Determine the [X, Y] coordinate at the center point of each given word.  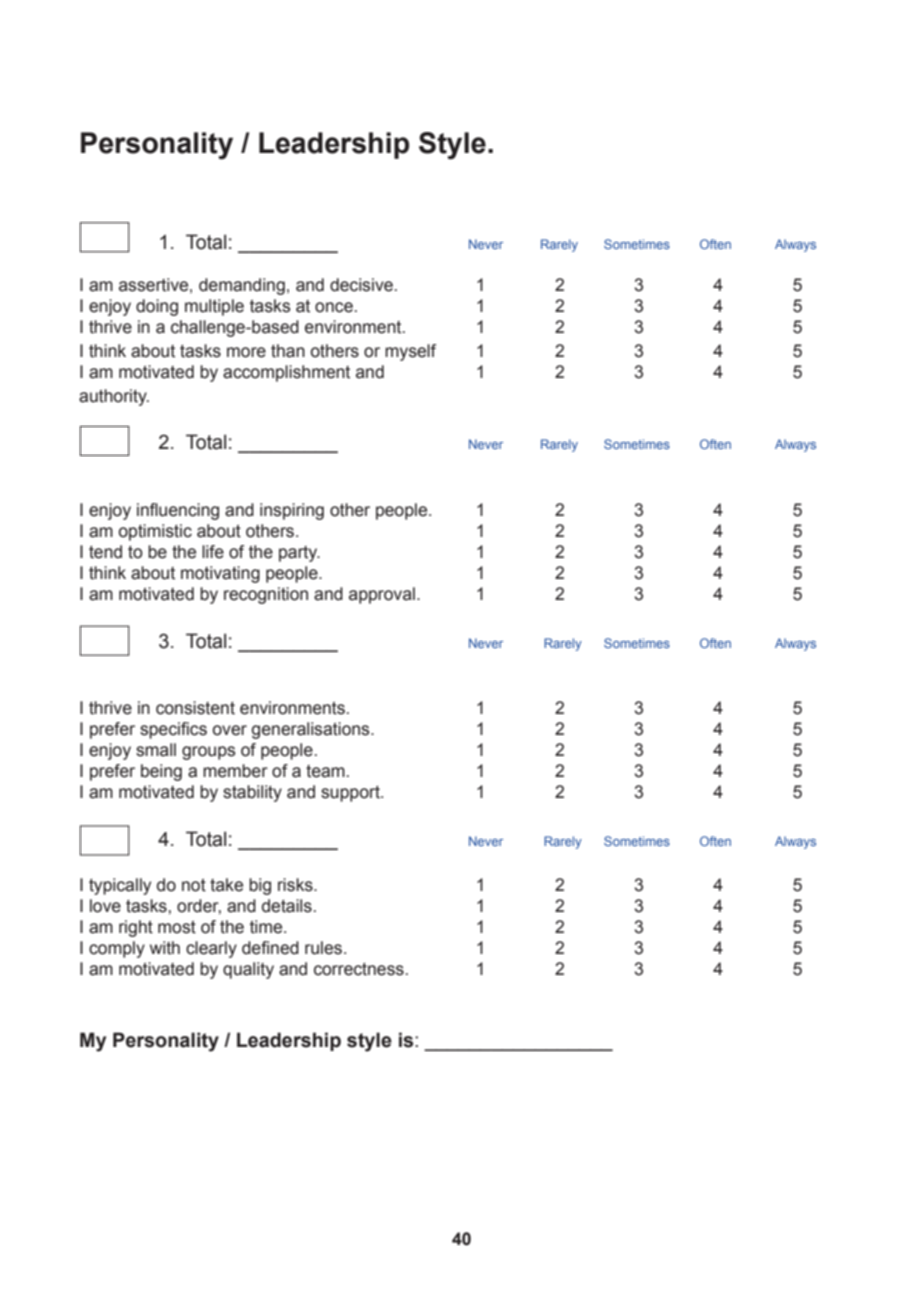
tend [105, 552]
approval [382, 595]
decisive [361, 285]
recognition [266, 595]
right [136, 928]
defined [270, 948]
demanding [242, 286]
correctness [359, 969]
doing [157, 307]
